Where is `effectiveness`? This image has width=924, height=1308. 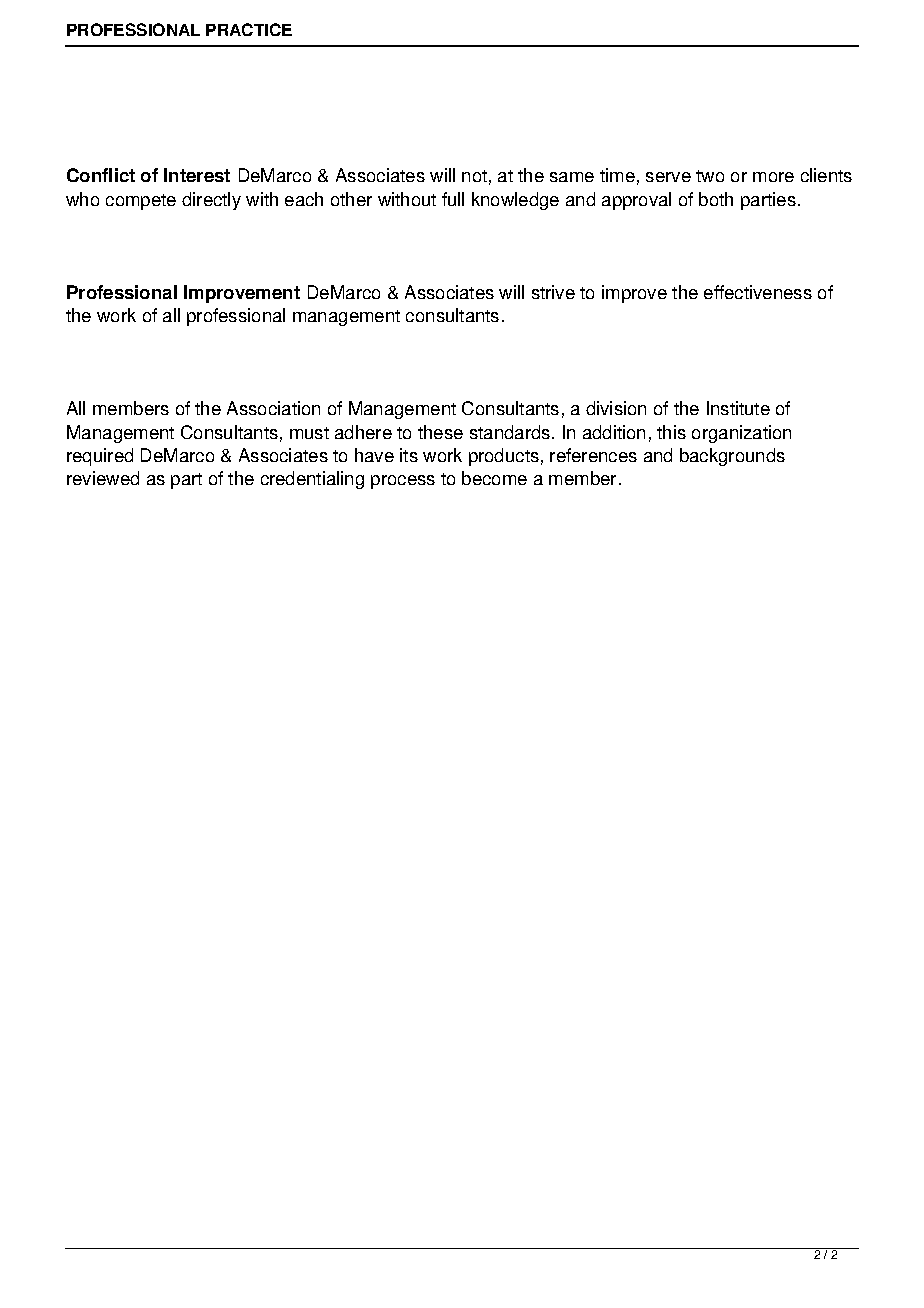
effectiveness is located at coordinates (758, 292).
